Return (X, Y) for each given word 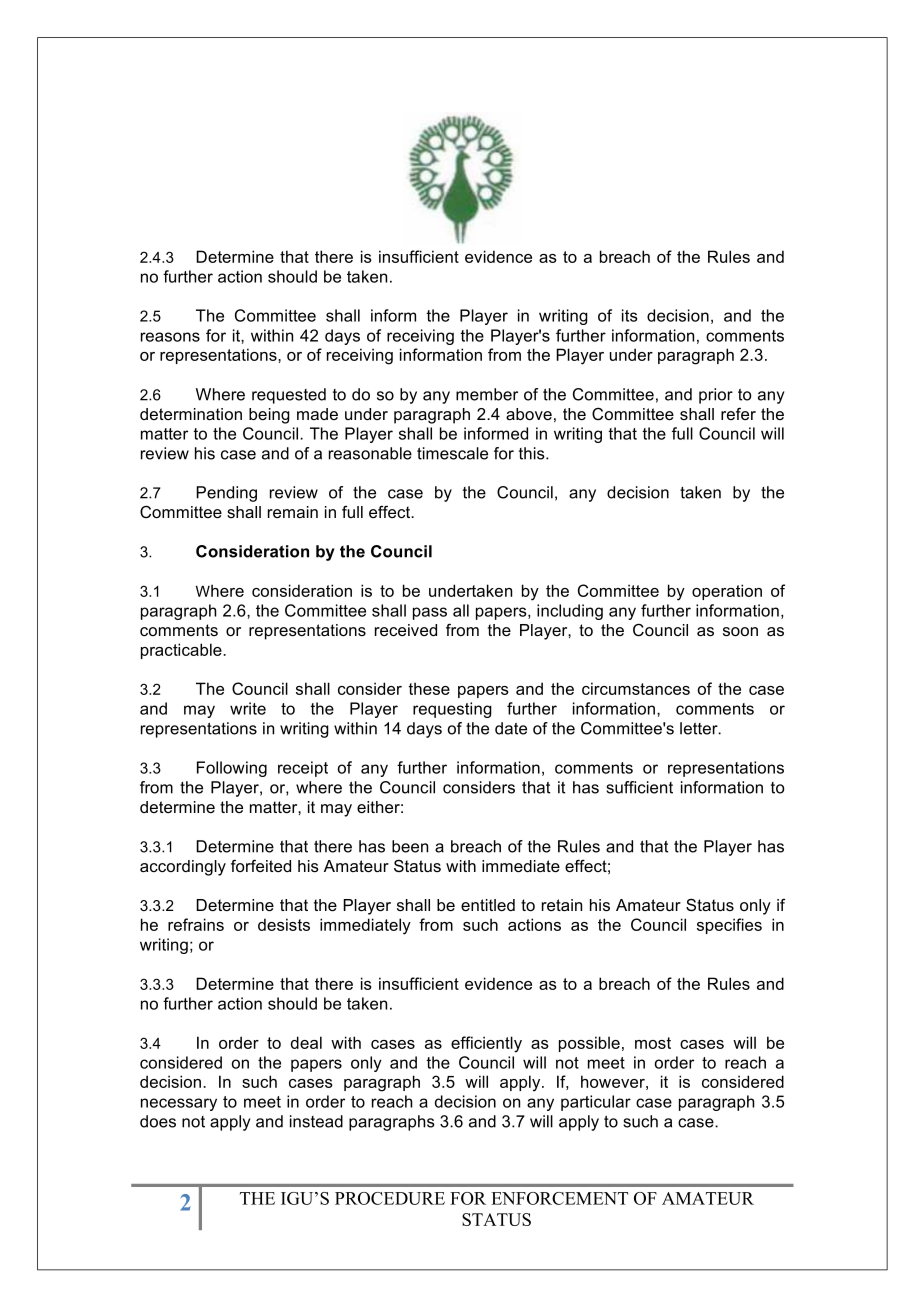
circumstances (636, 688)
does (158, 1121)
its (629, 315)
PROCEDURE (390, 1198)
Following (232, 769)
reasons (170, 337)
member (487, 394)
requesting (452, 710)
